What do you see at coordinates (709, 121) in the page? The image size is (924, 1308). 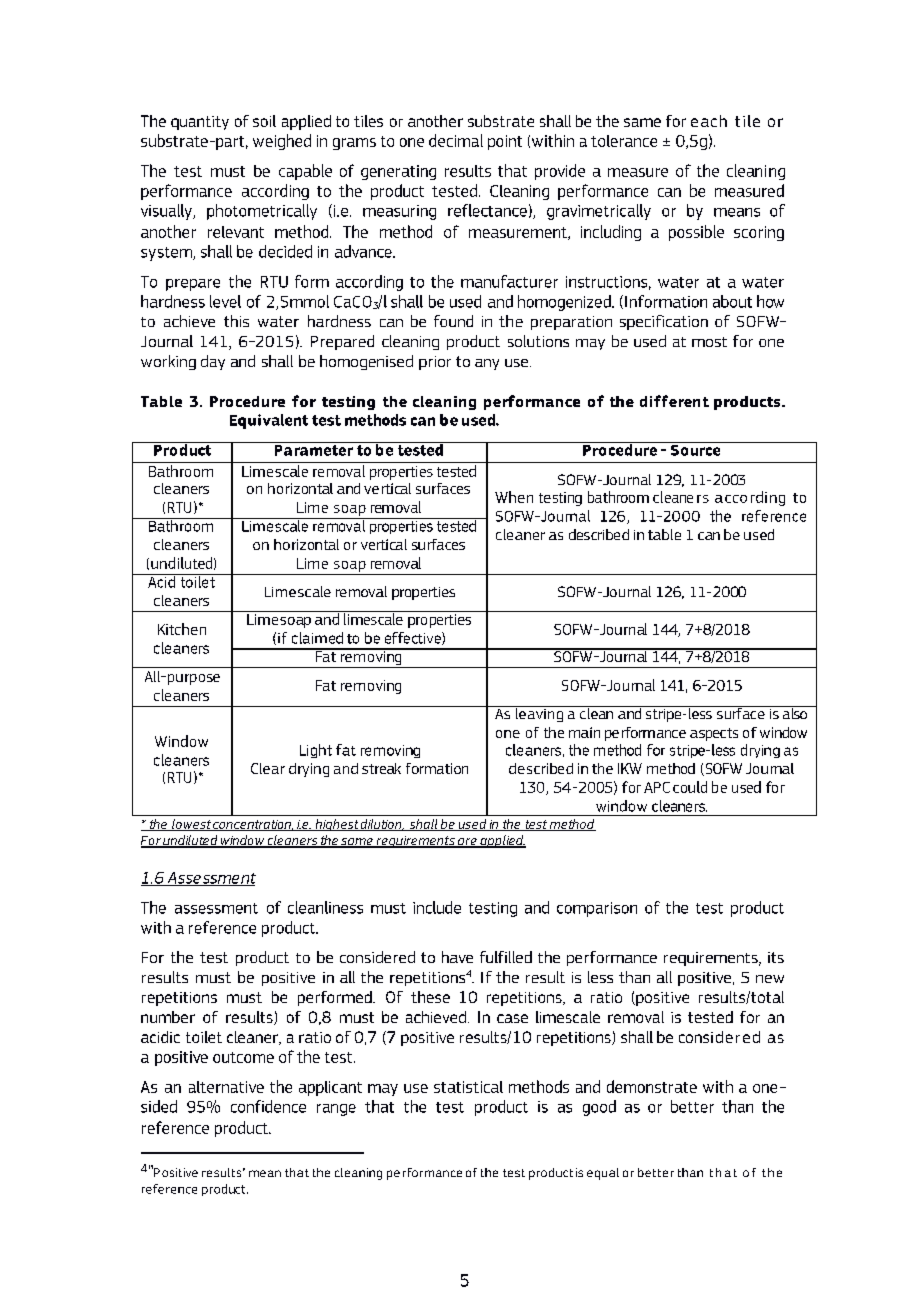 I see `each` at bounding box center [709, 121].
